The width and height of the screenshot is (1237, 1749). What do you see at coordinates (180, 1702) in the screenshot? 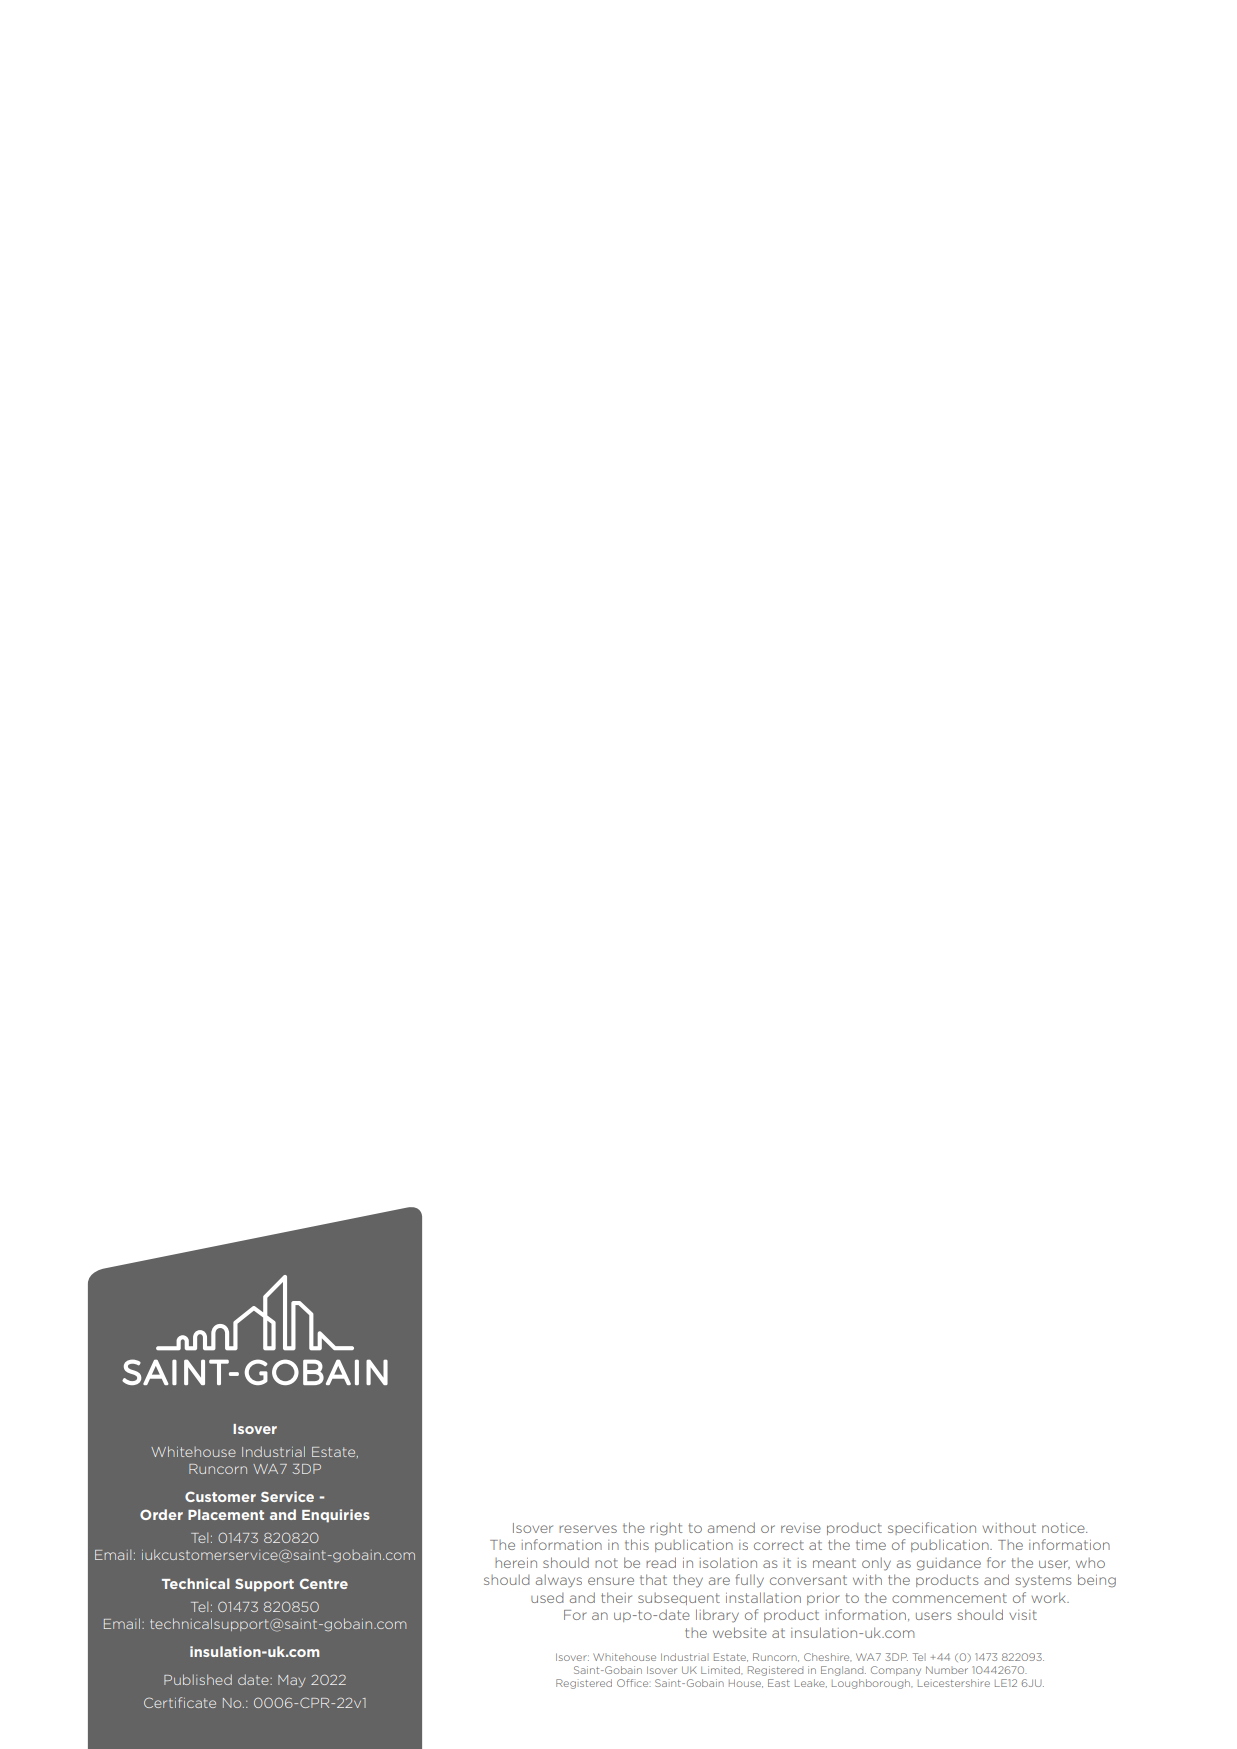
I see `Certificate` at bounding box center [180, 1702].
